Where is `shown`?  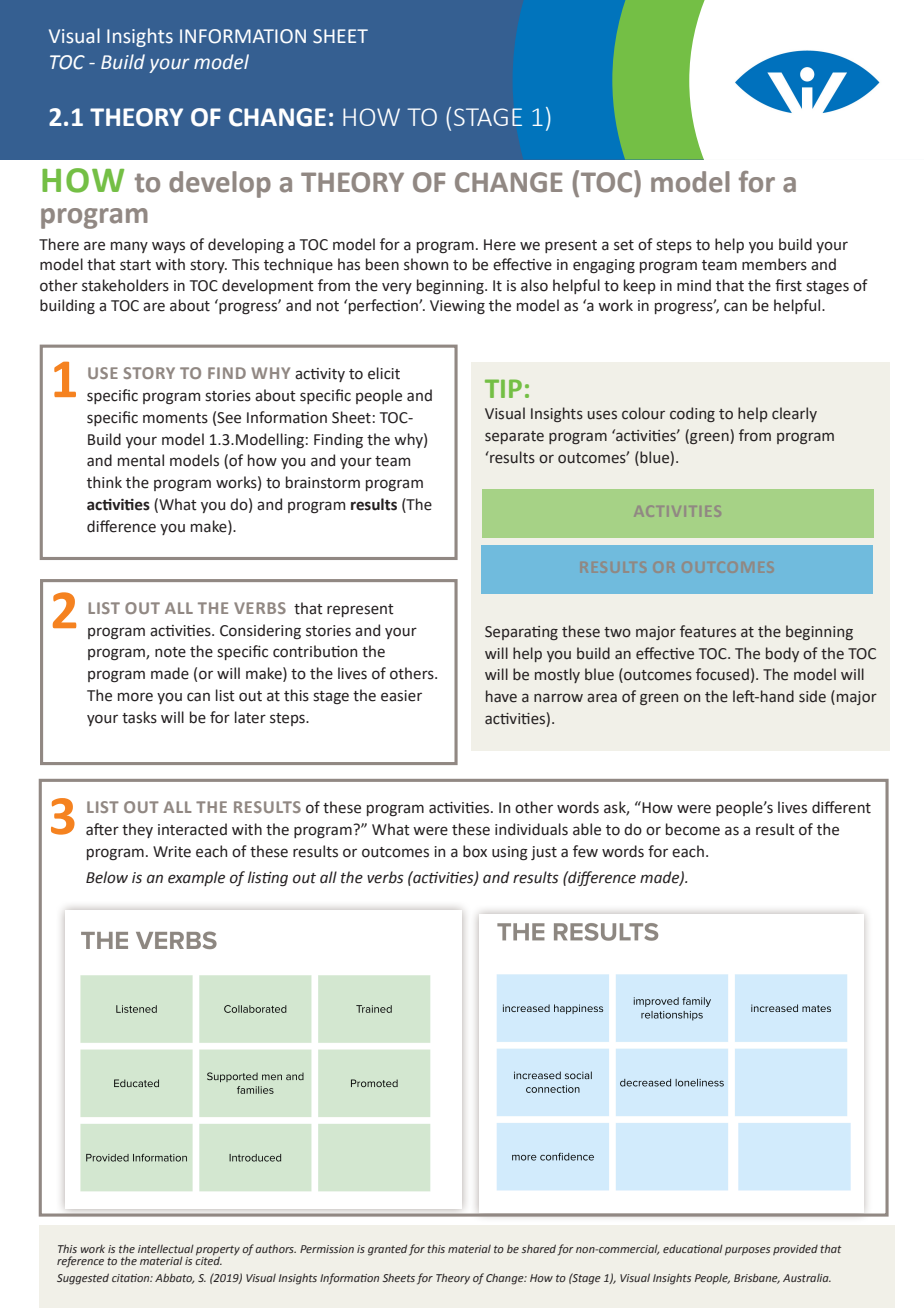
shown is located at coordinates (426, 264).
